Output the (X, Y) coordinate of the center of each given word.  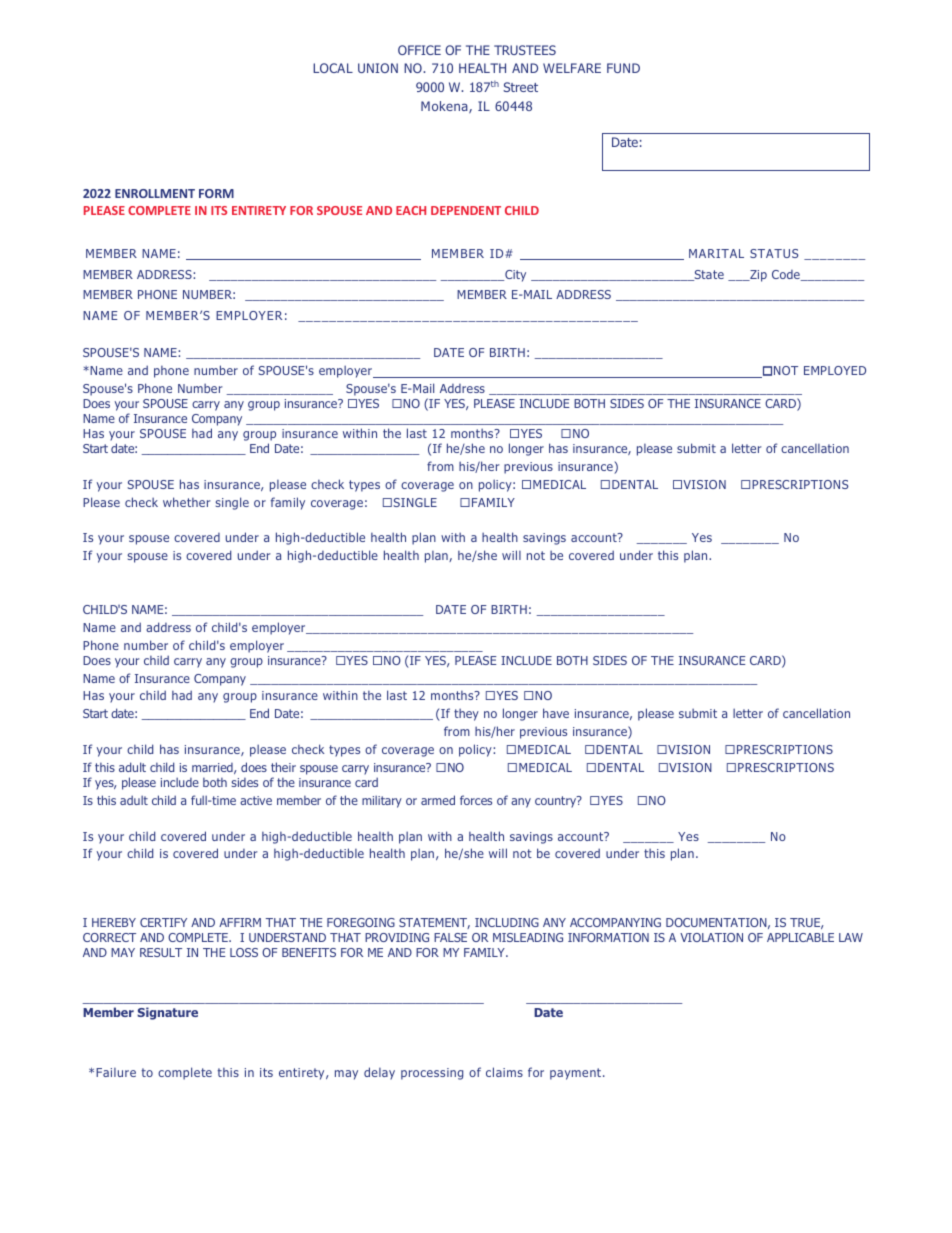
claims (504, 1072)
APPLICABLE (800, 937)
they (466, 714)
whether (187, 502)
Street (520, 87)
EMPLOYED (835, 370)
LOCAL (333, 68)
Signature (167, 1013)
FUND (623, 68)
